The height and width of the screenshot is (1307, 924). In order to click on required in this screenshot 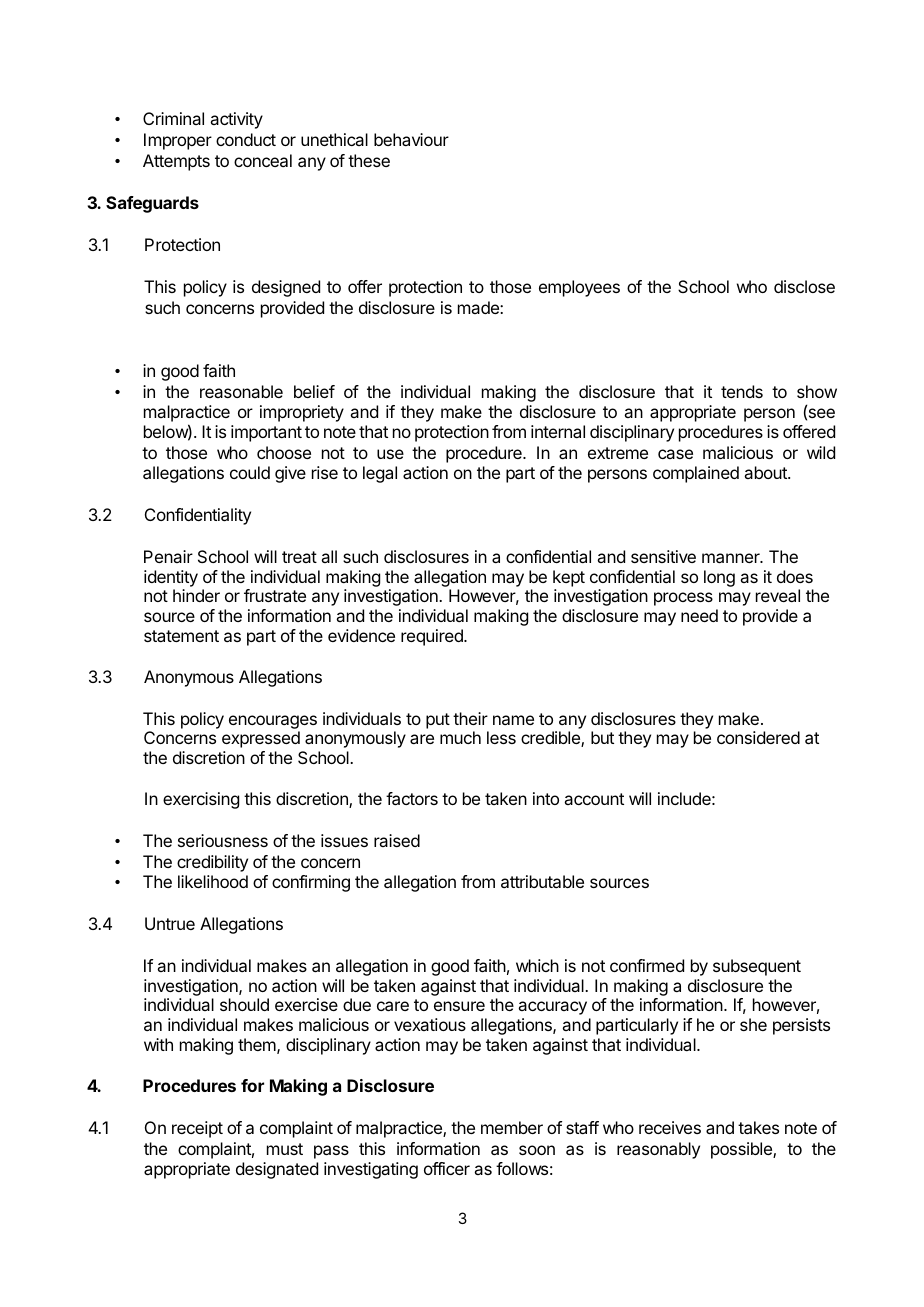, I will do `click(433, 637)`.
